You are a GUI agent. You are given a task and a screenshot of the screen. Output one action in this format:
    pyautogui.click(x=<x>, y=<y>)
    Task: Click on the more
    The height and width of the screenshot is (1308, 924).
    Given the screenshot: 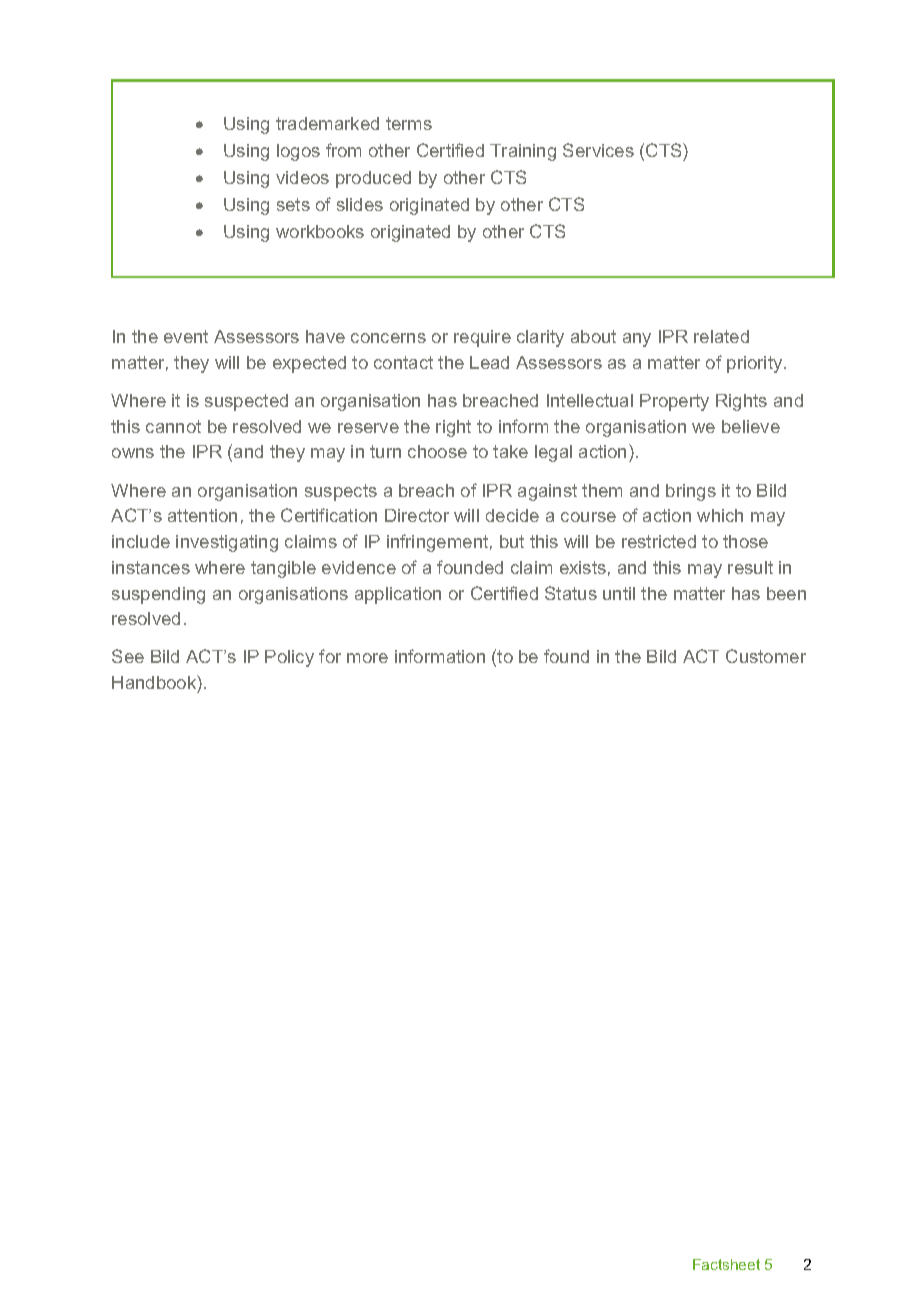 What is the action you would take?
    pyautogui.click(x=367, y=658)
